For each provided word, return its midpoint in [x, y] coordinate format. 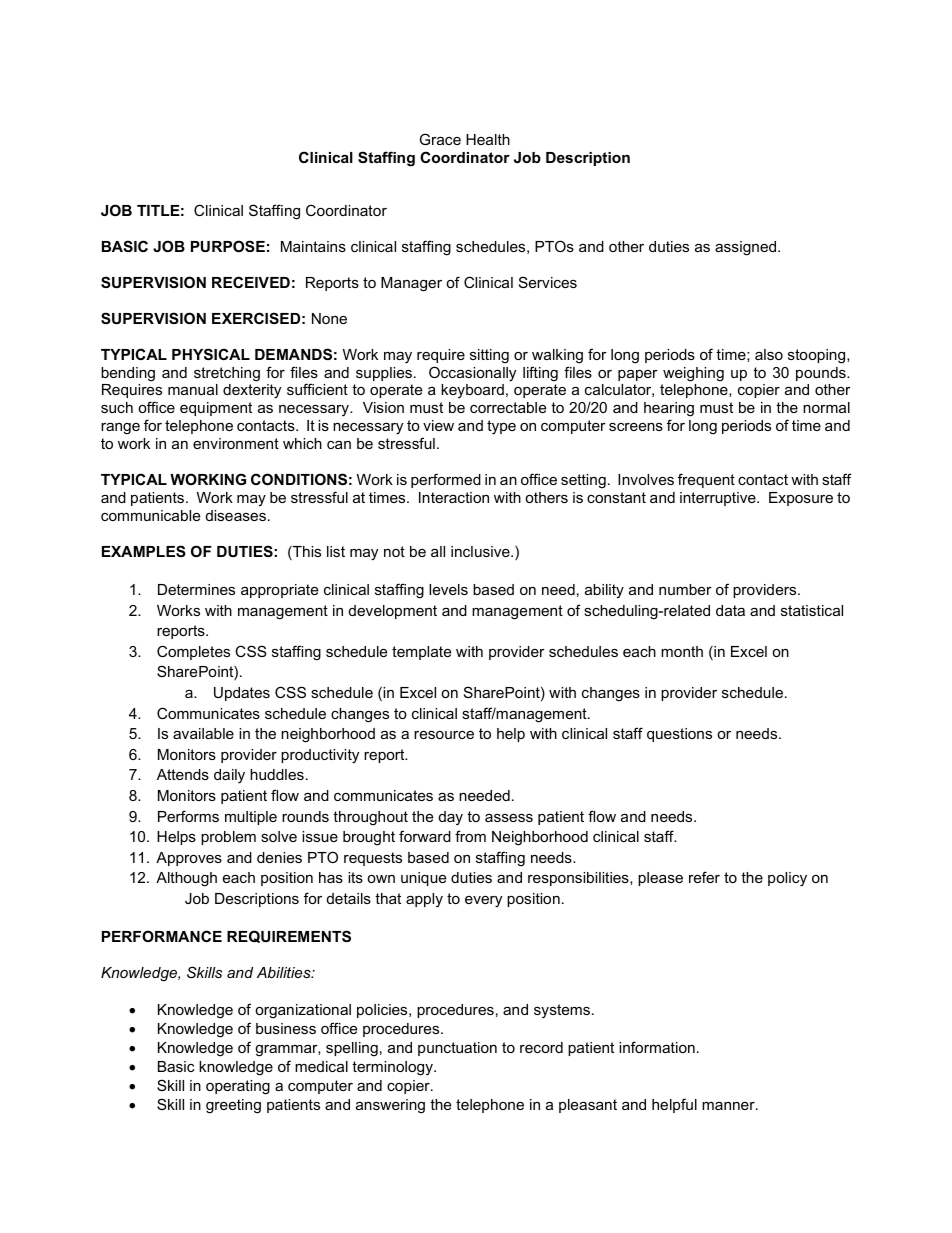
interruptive [719, 499]
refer [704, 877]
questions [679, 735]
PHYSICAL [211, 354]
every [483, 902]
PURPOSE [228, 246]
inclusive [481, 551]
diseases [236, 515]
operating [238, 1087]
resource [444, 735]
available [203, 733]
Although [186, 879]
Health [488, 139]
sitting [489, 356]
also [769, 354]
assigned [747, 248]
